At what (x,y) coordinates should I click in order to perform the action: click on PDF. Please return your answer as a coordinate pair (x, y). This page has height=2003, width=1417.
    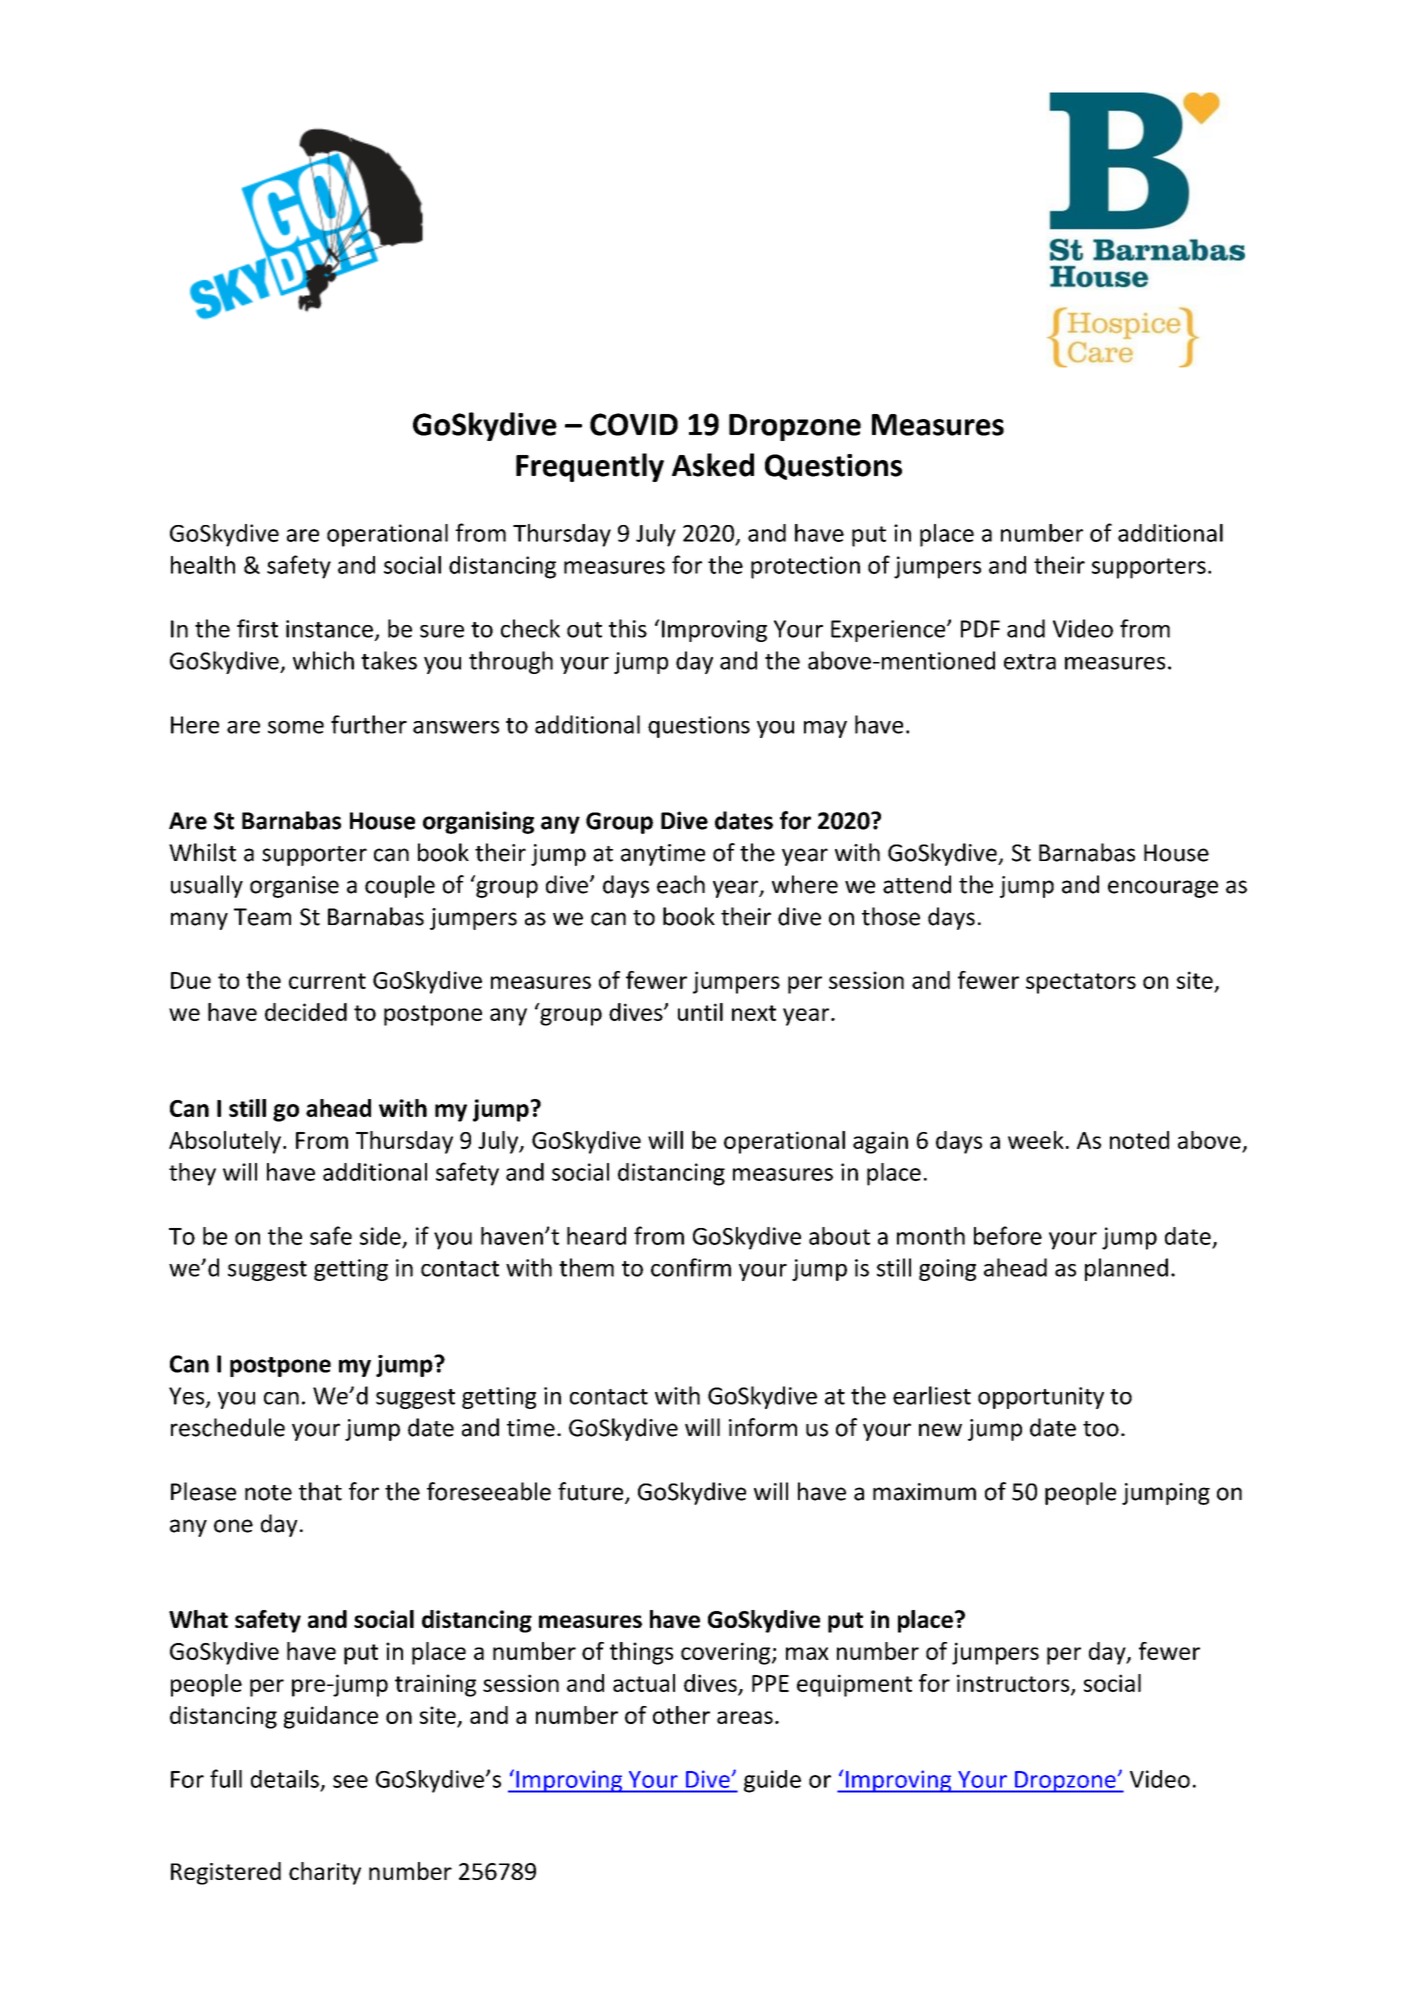
    Looking at the image, I should click on (980, 629).
